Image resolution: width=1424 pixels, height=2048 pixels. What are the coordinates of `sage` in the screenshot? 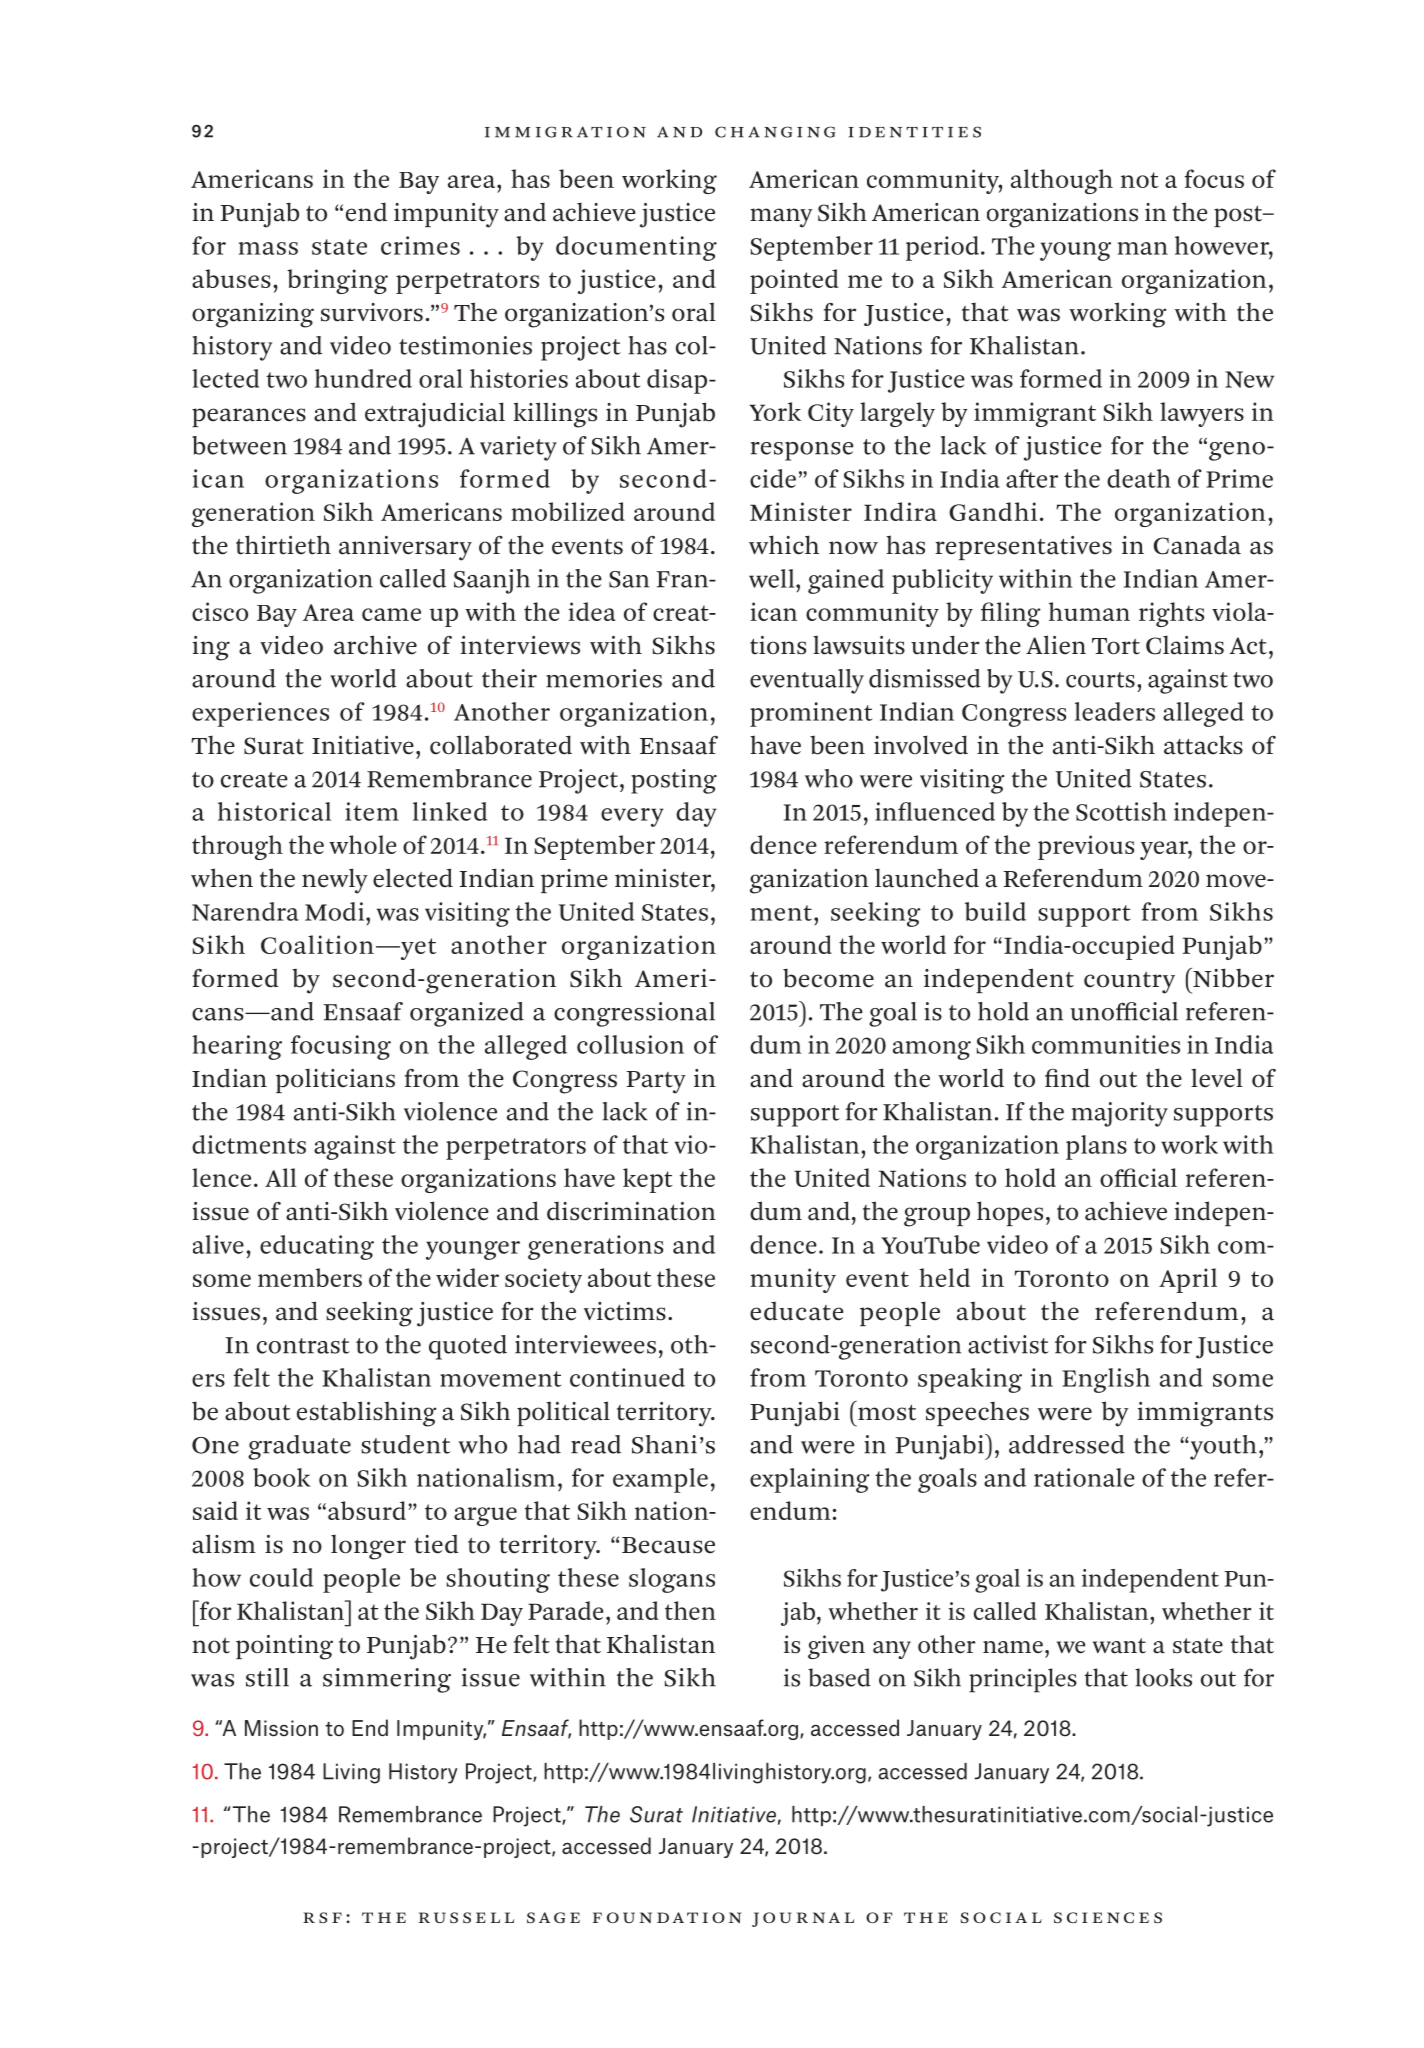 It's located at (553, 1918).
